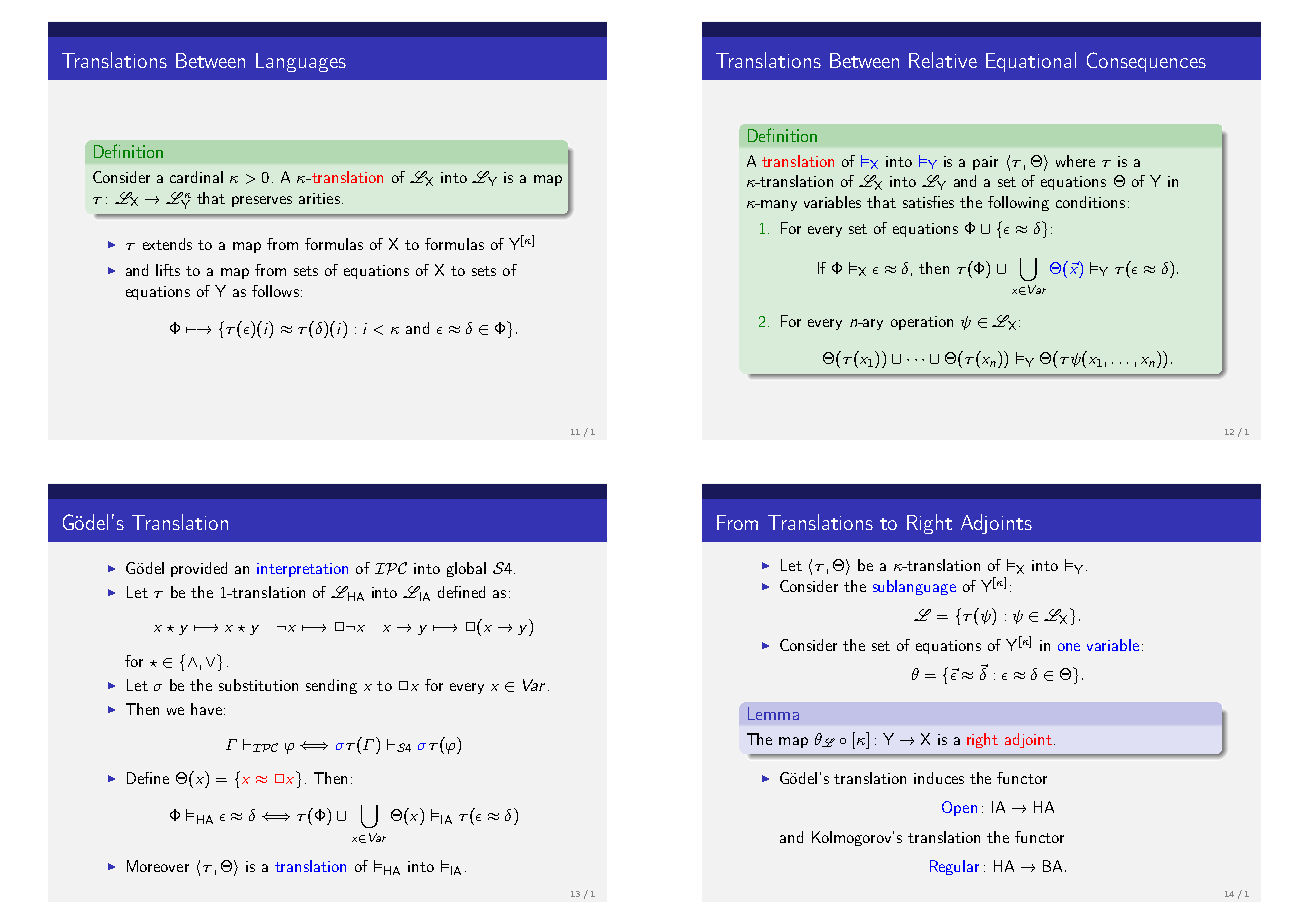 This image has height=924, width=1308. What do you see at coordinates (301, 62) in the image?
I see `Languages` at bounding box center [301, 62].
